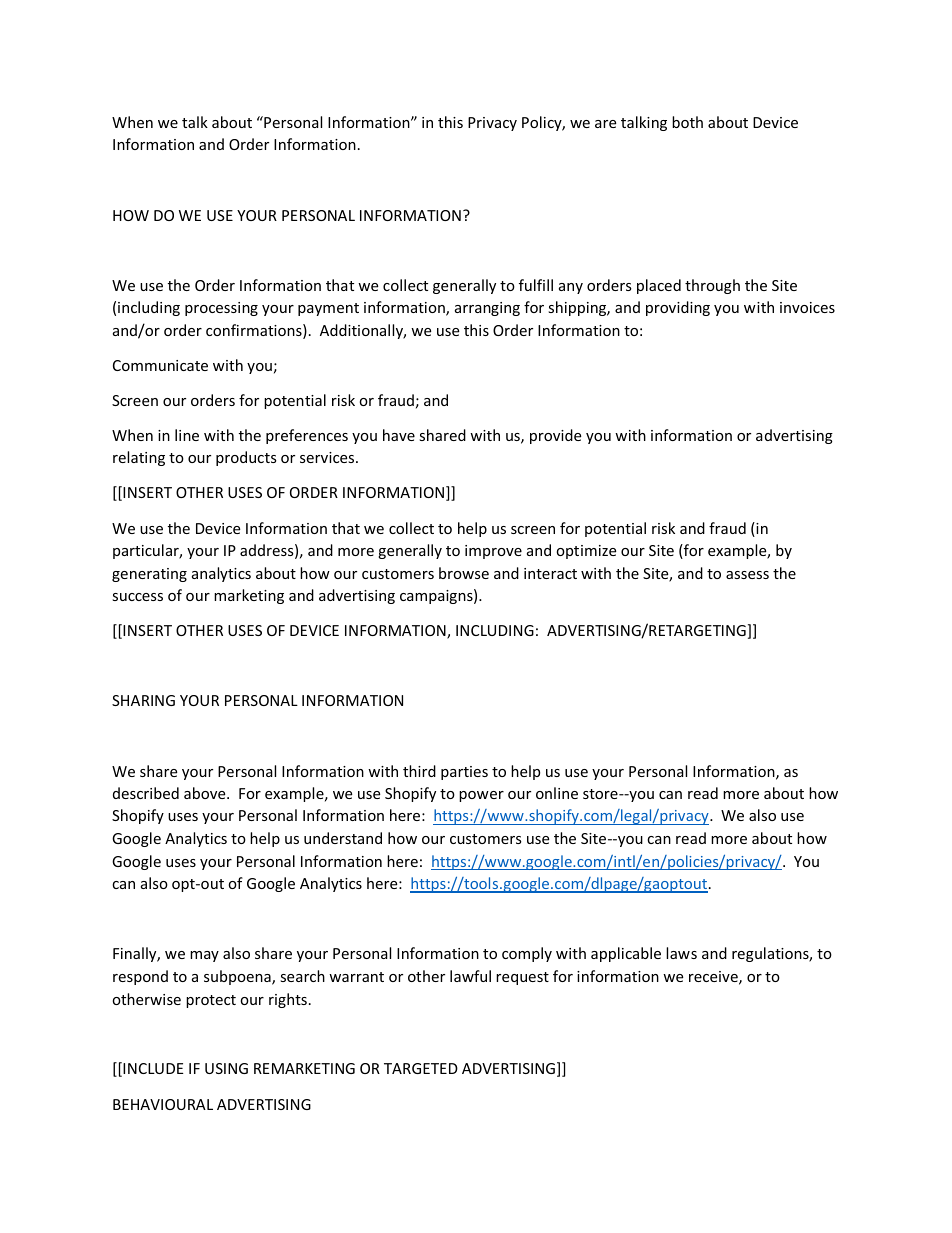 This screenshot has height=1233, width=952. I want to click on USING, so click(226, 1068).
